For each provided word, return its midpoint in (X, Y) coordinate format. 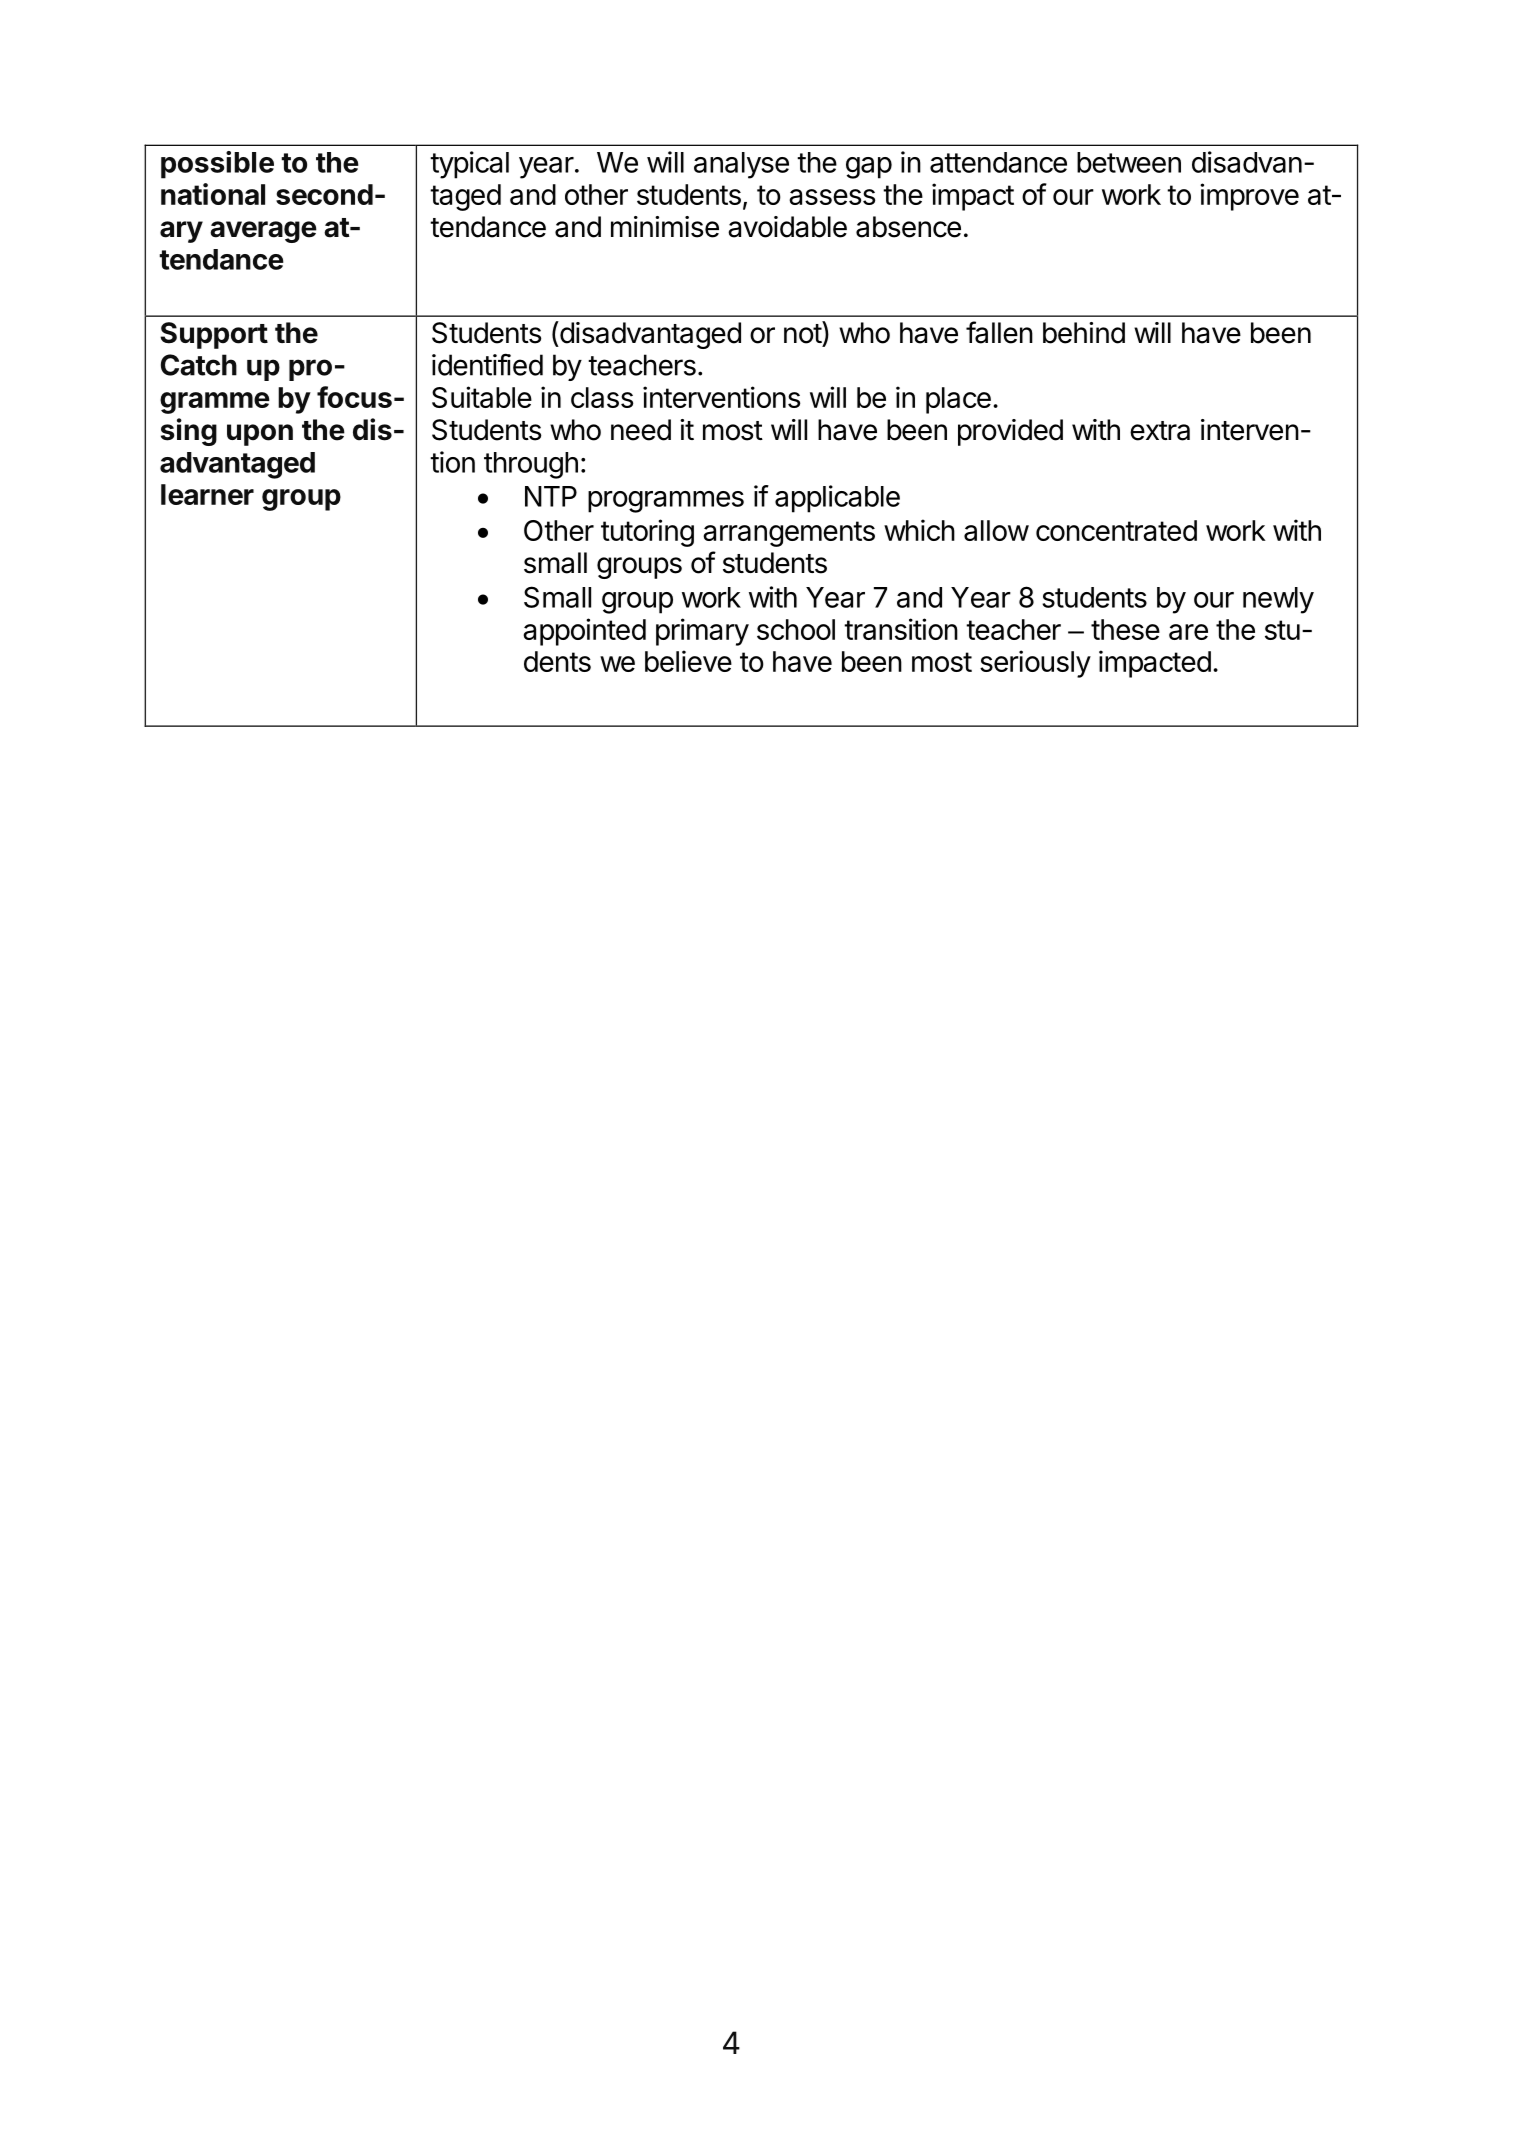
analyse (741, 165)
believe (688, 661)
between (1129, 162)
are (1188, 632)
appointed (584, 632)
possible (217, 165)
